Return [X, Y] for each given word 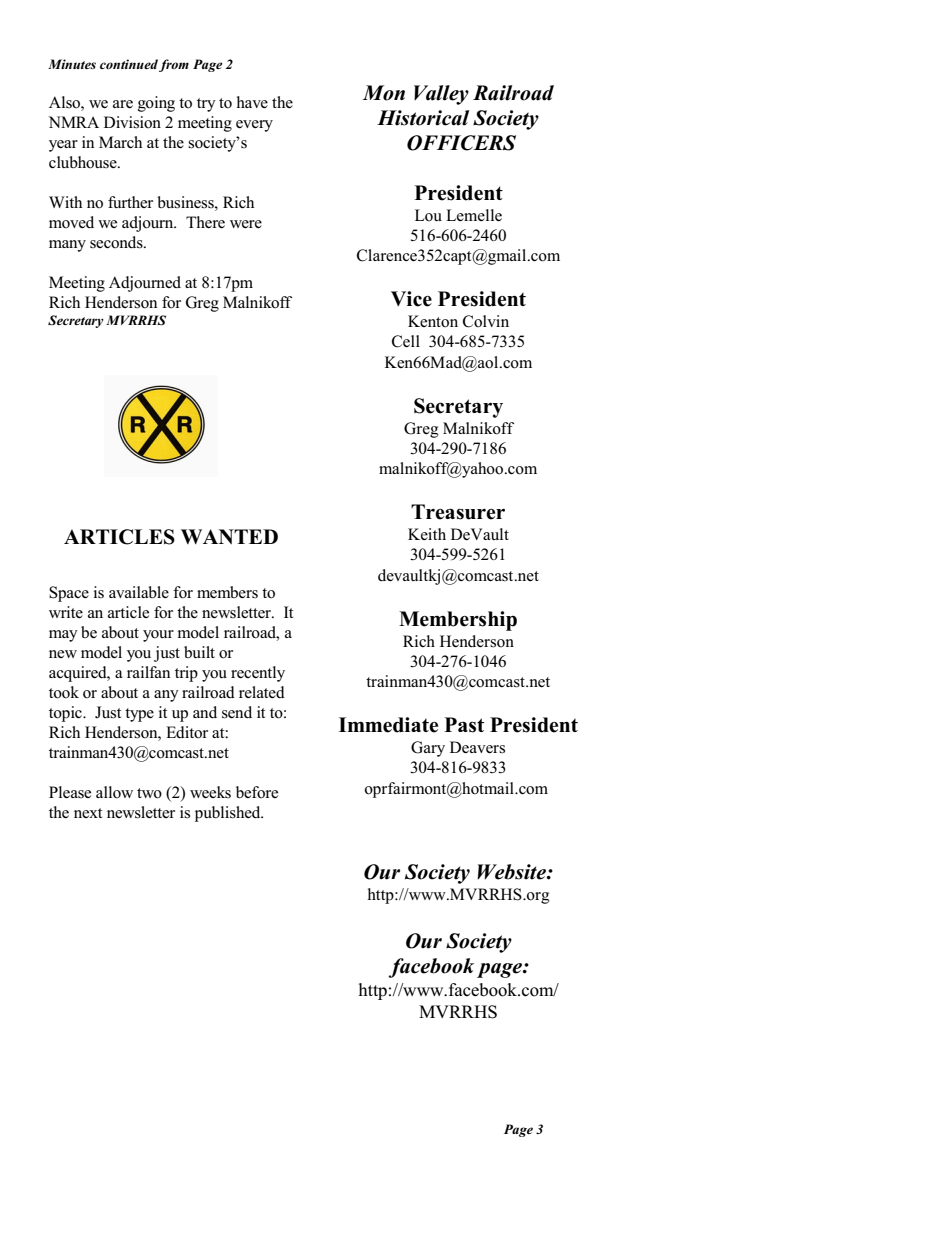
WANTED [229, 536]
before [257, 792]
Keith [427, 534]
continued [129, 64]
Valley [441, 95]
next [88, 813]
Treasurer [458, 512]
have [252, 102]
